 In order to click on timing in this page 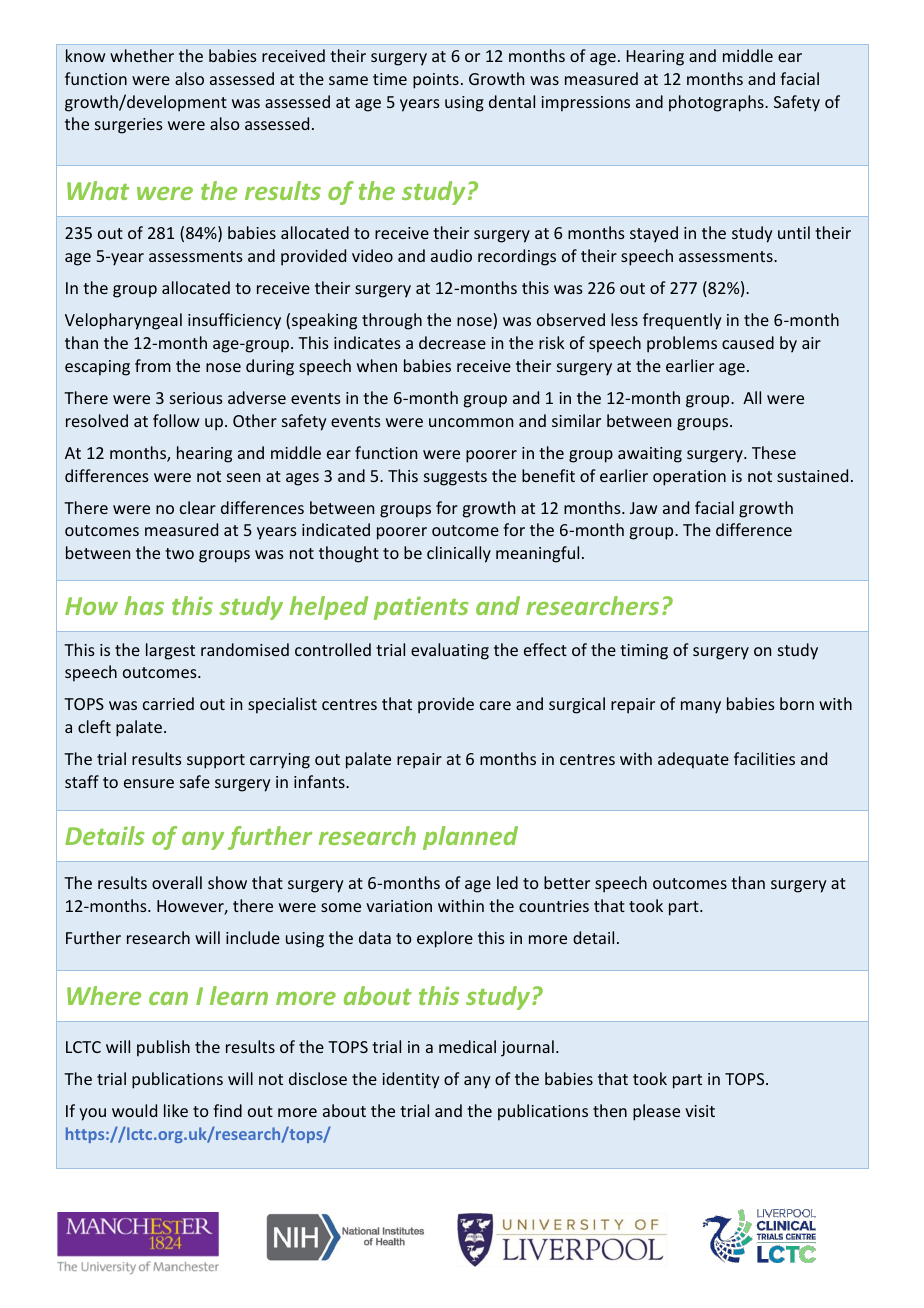, I will do `click(644, 652)`.
